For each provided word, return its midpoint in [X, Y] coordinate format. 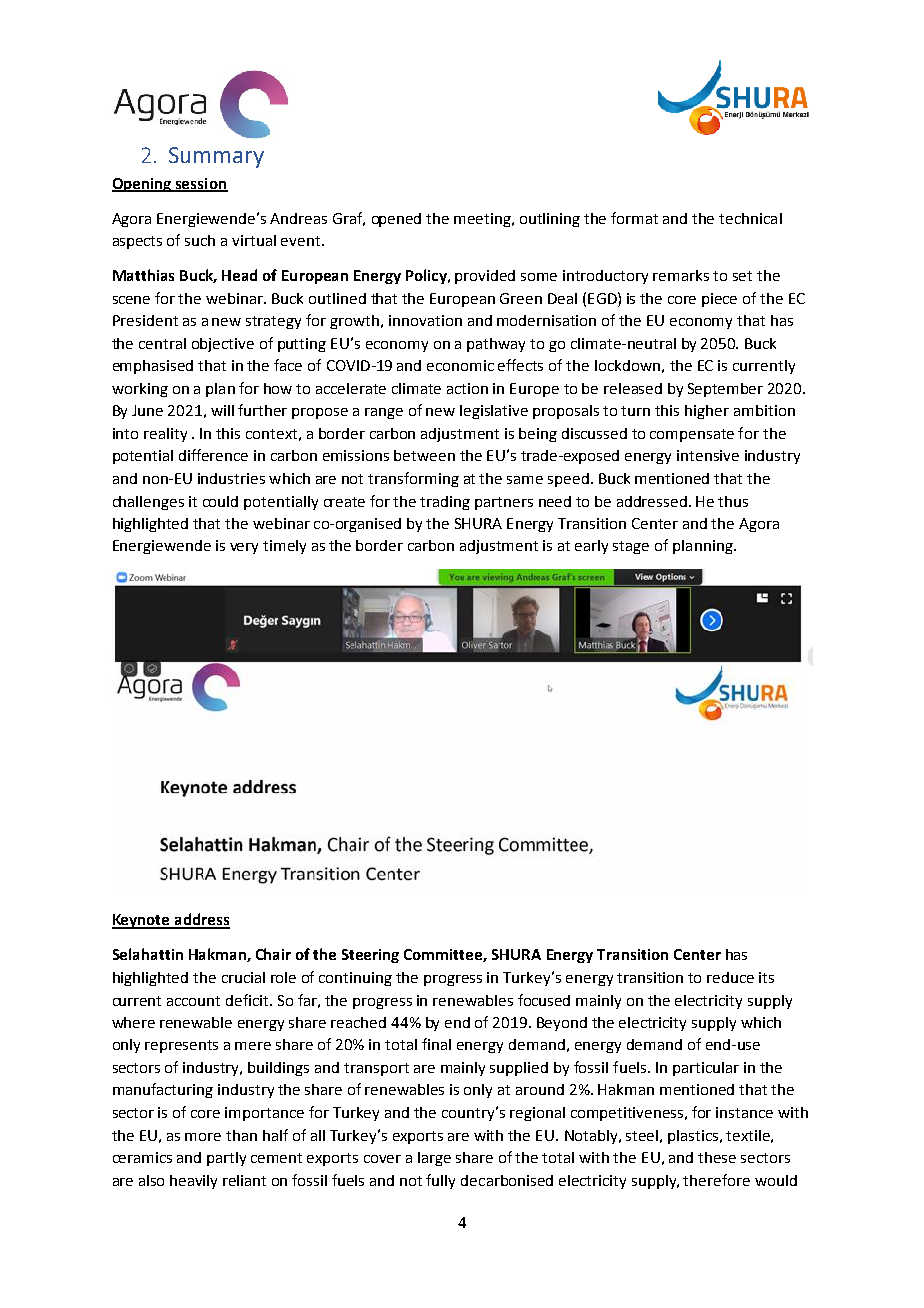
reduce [730, 977]
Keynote [142, 921]
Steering [370, 956]
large [434, 1159]
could [220, 501]
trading [445, 503]
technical [750, 218]
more [203, 1137]
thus [733, 501]
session [201, 184]
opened [396, 220]
